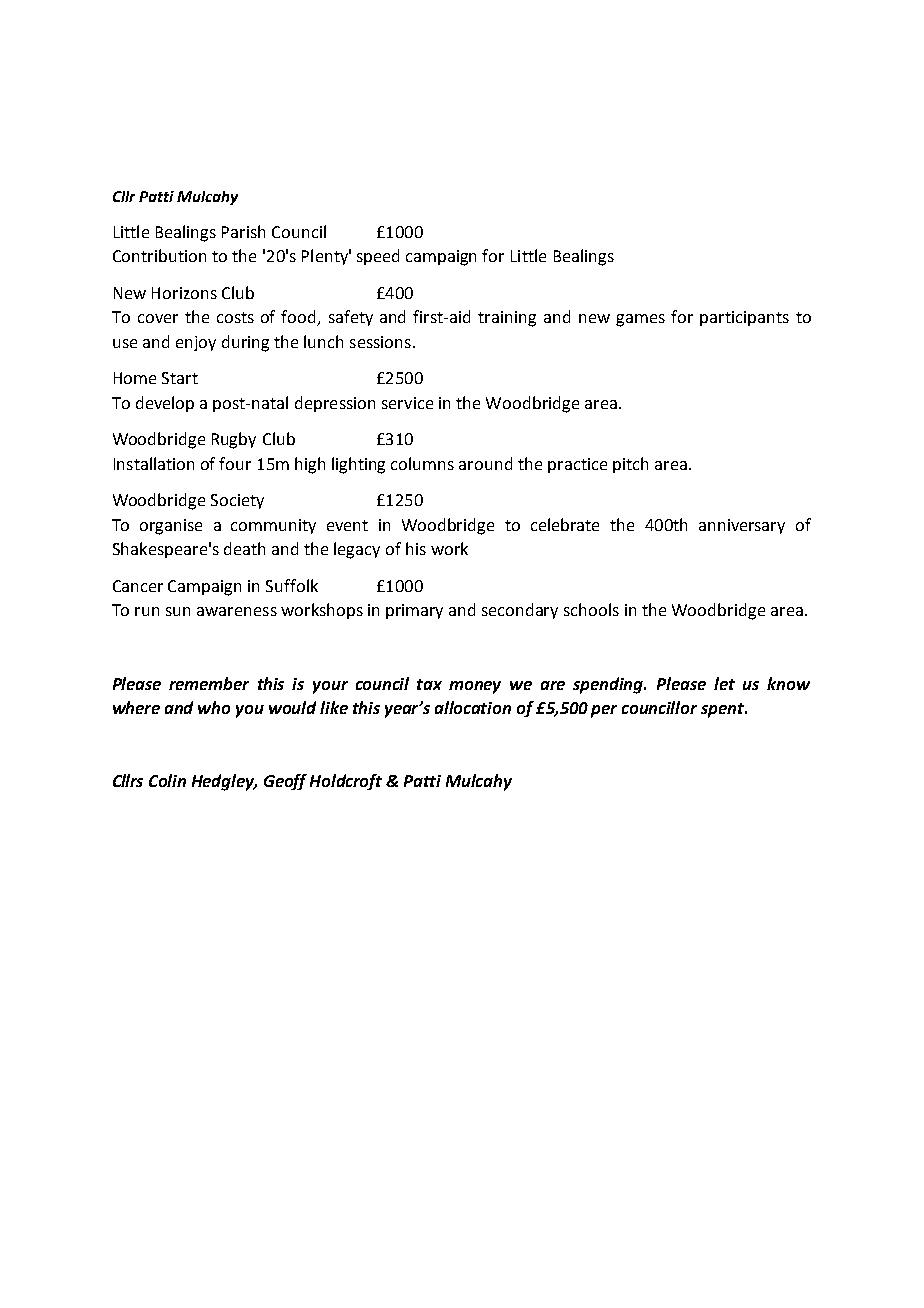 The width and height of the page is (924, 1308). Describe the element at coordinates (744, 318) in the page. I see `participants` at that location.
